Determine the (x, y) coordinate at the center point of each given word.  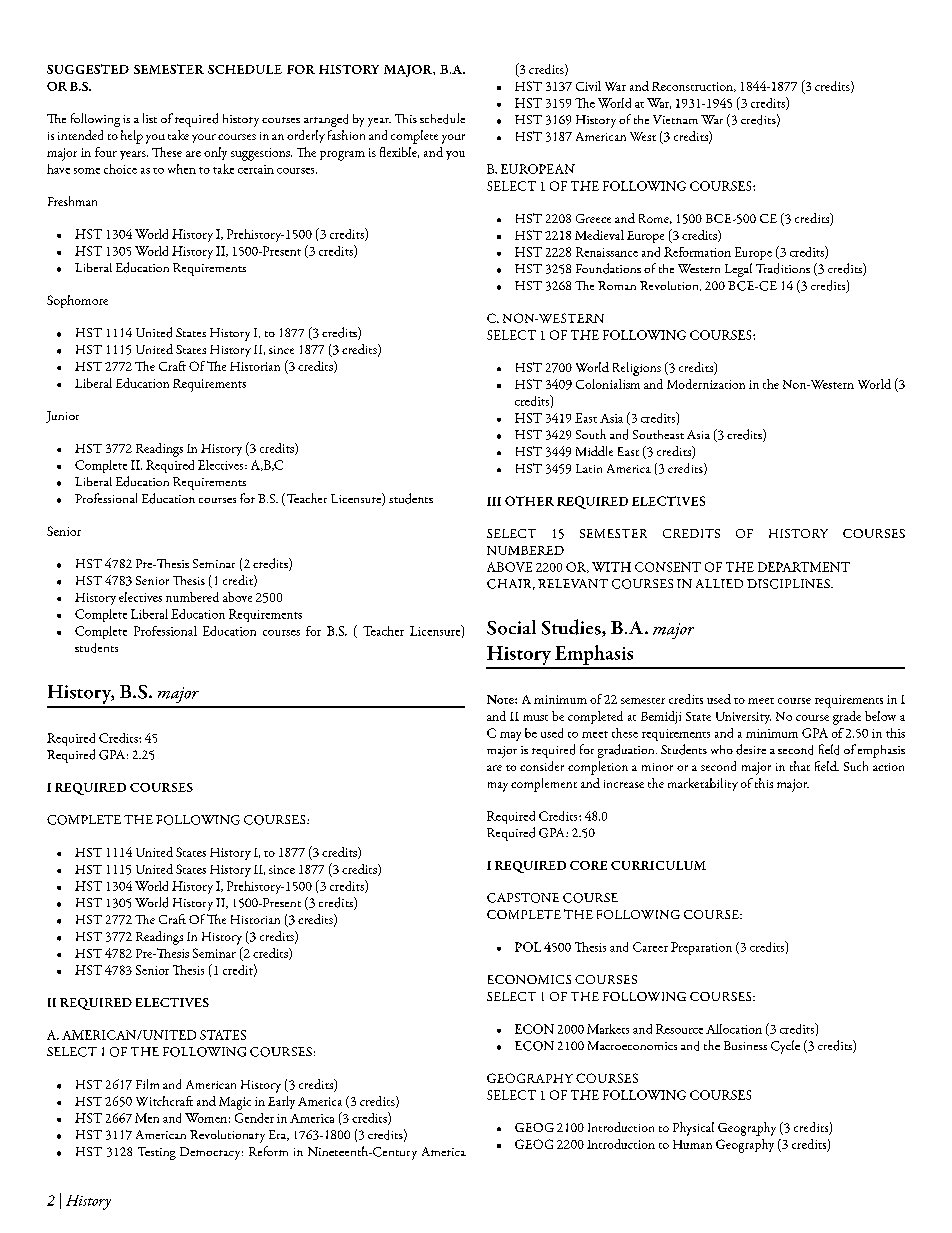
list (150, 118)
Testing (157, 1153)
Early (281, 1102)
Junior (62, 417)
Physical (693, 1129)
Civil (588, 86)
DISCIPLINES (789, 584)
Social (511, 627)
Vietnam (675, 119)
